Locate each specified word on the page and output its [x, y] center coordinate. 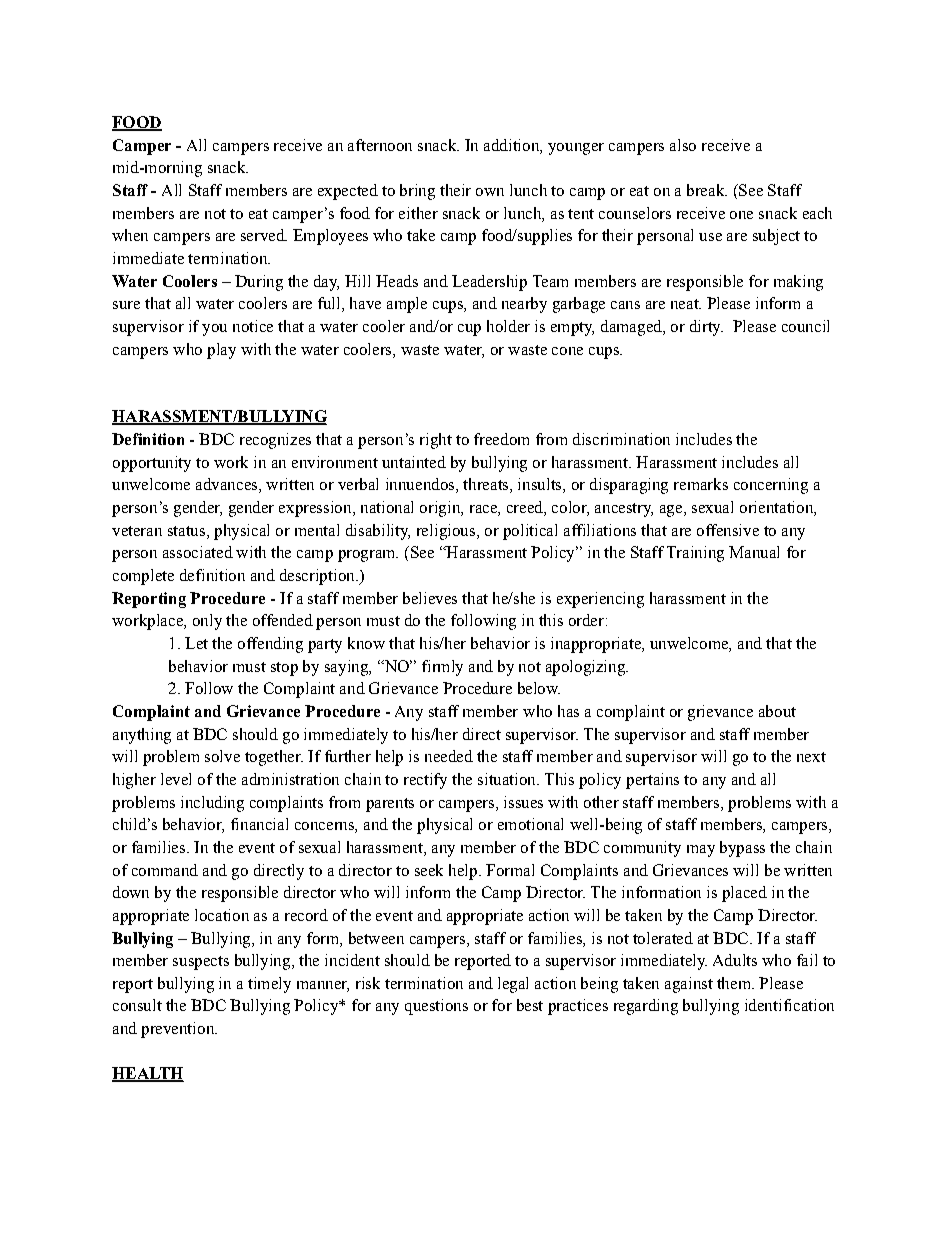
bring [417, 192]
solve [222, 756]
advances [228, 485]
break [707, 190]
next [811, 757]
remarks [701, 484]
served [264, 235]
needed [449, 756]
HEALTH [148, 1074]
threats [487, 485]
